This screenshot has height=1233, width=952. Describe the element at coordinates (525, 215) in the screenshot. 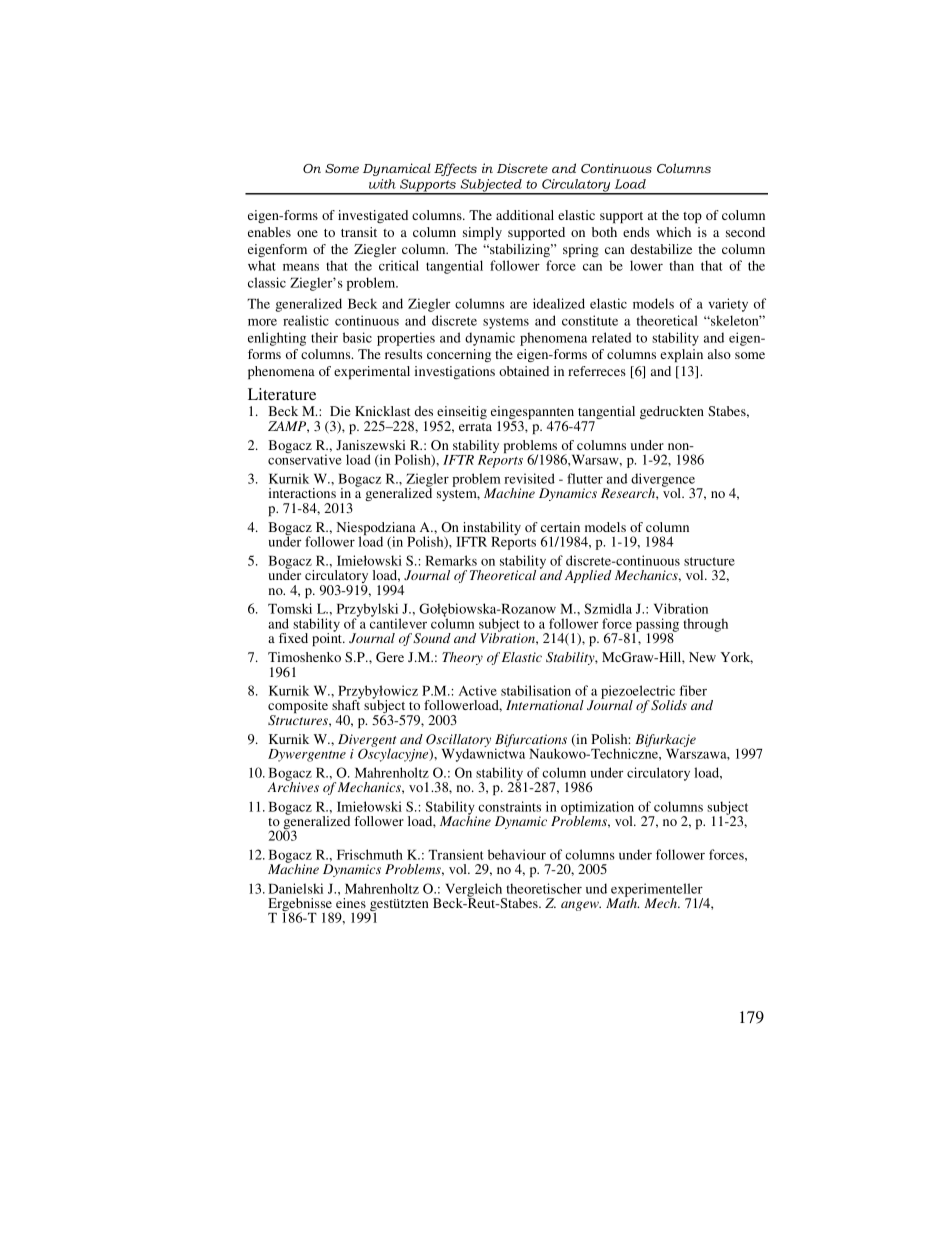

I see `additional` at that location.
